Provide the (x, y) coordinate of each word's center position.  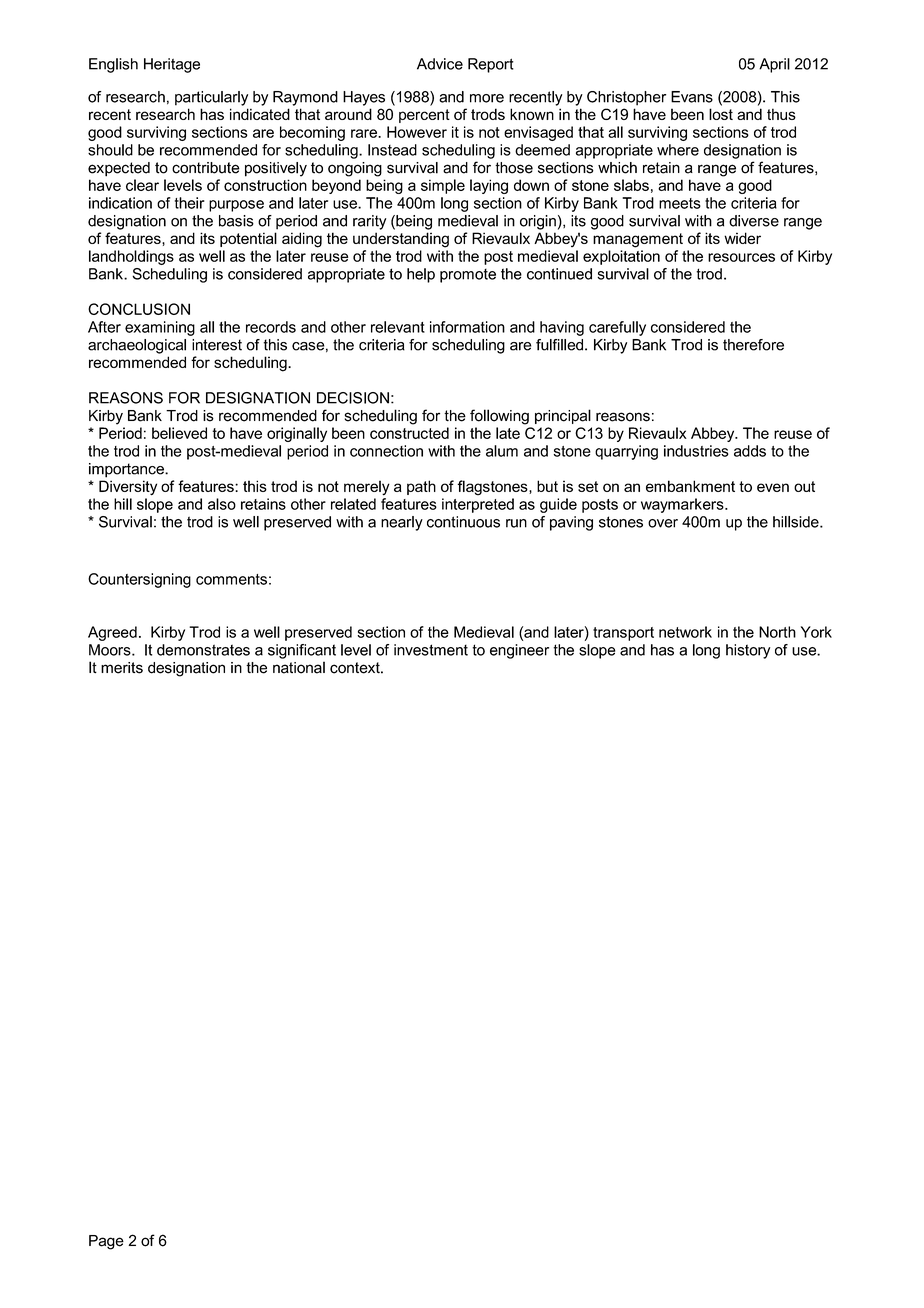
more (487, 98)
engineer (519, 651)
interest (217, 345)
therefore (753, 345)
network (685, 632)
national (299, 667)
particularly (211, 98)
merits (122, 668)
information (467, 327)
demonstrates (203, 650)
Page (106, 1242)
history (748, 651)
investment (431, 650)
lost (721, 114)
